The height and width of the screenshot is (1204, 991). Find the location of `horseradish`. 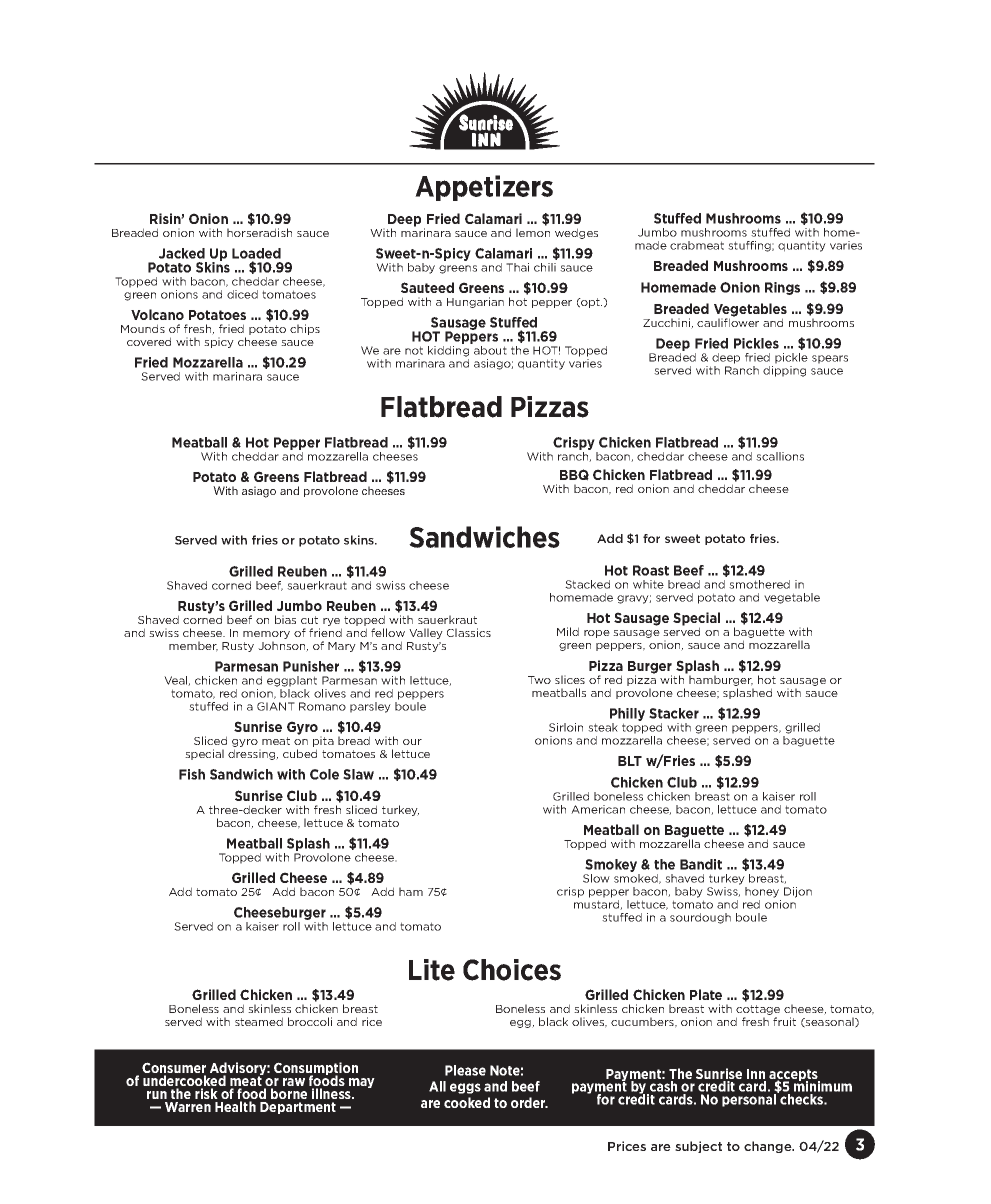

horseradish is located at coordinates (259, 232).
